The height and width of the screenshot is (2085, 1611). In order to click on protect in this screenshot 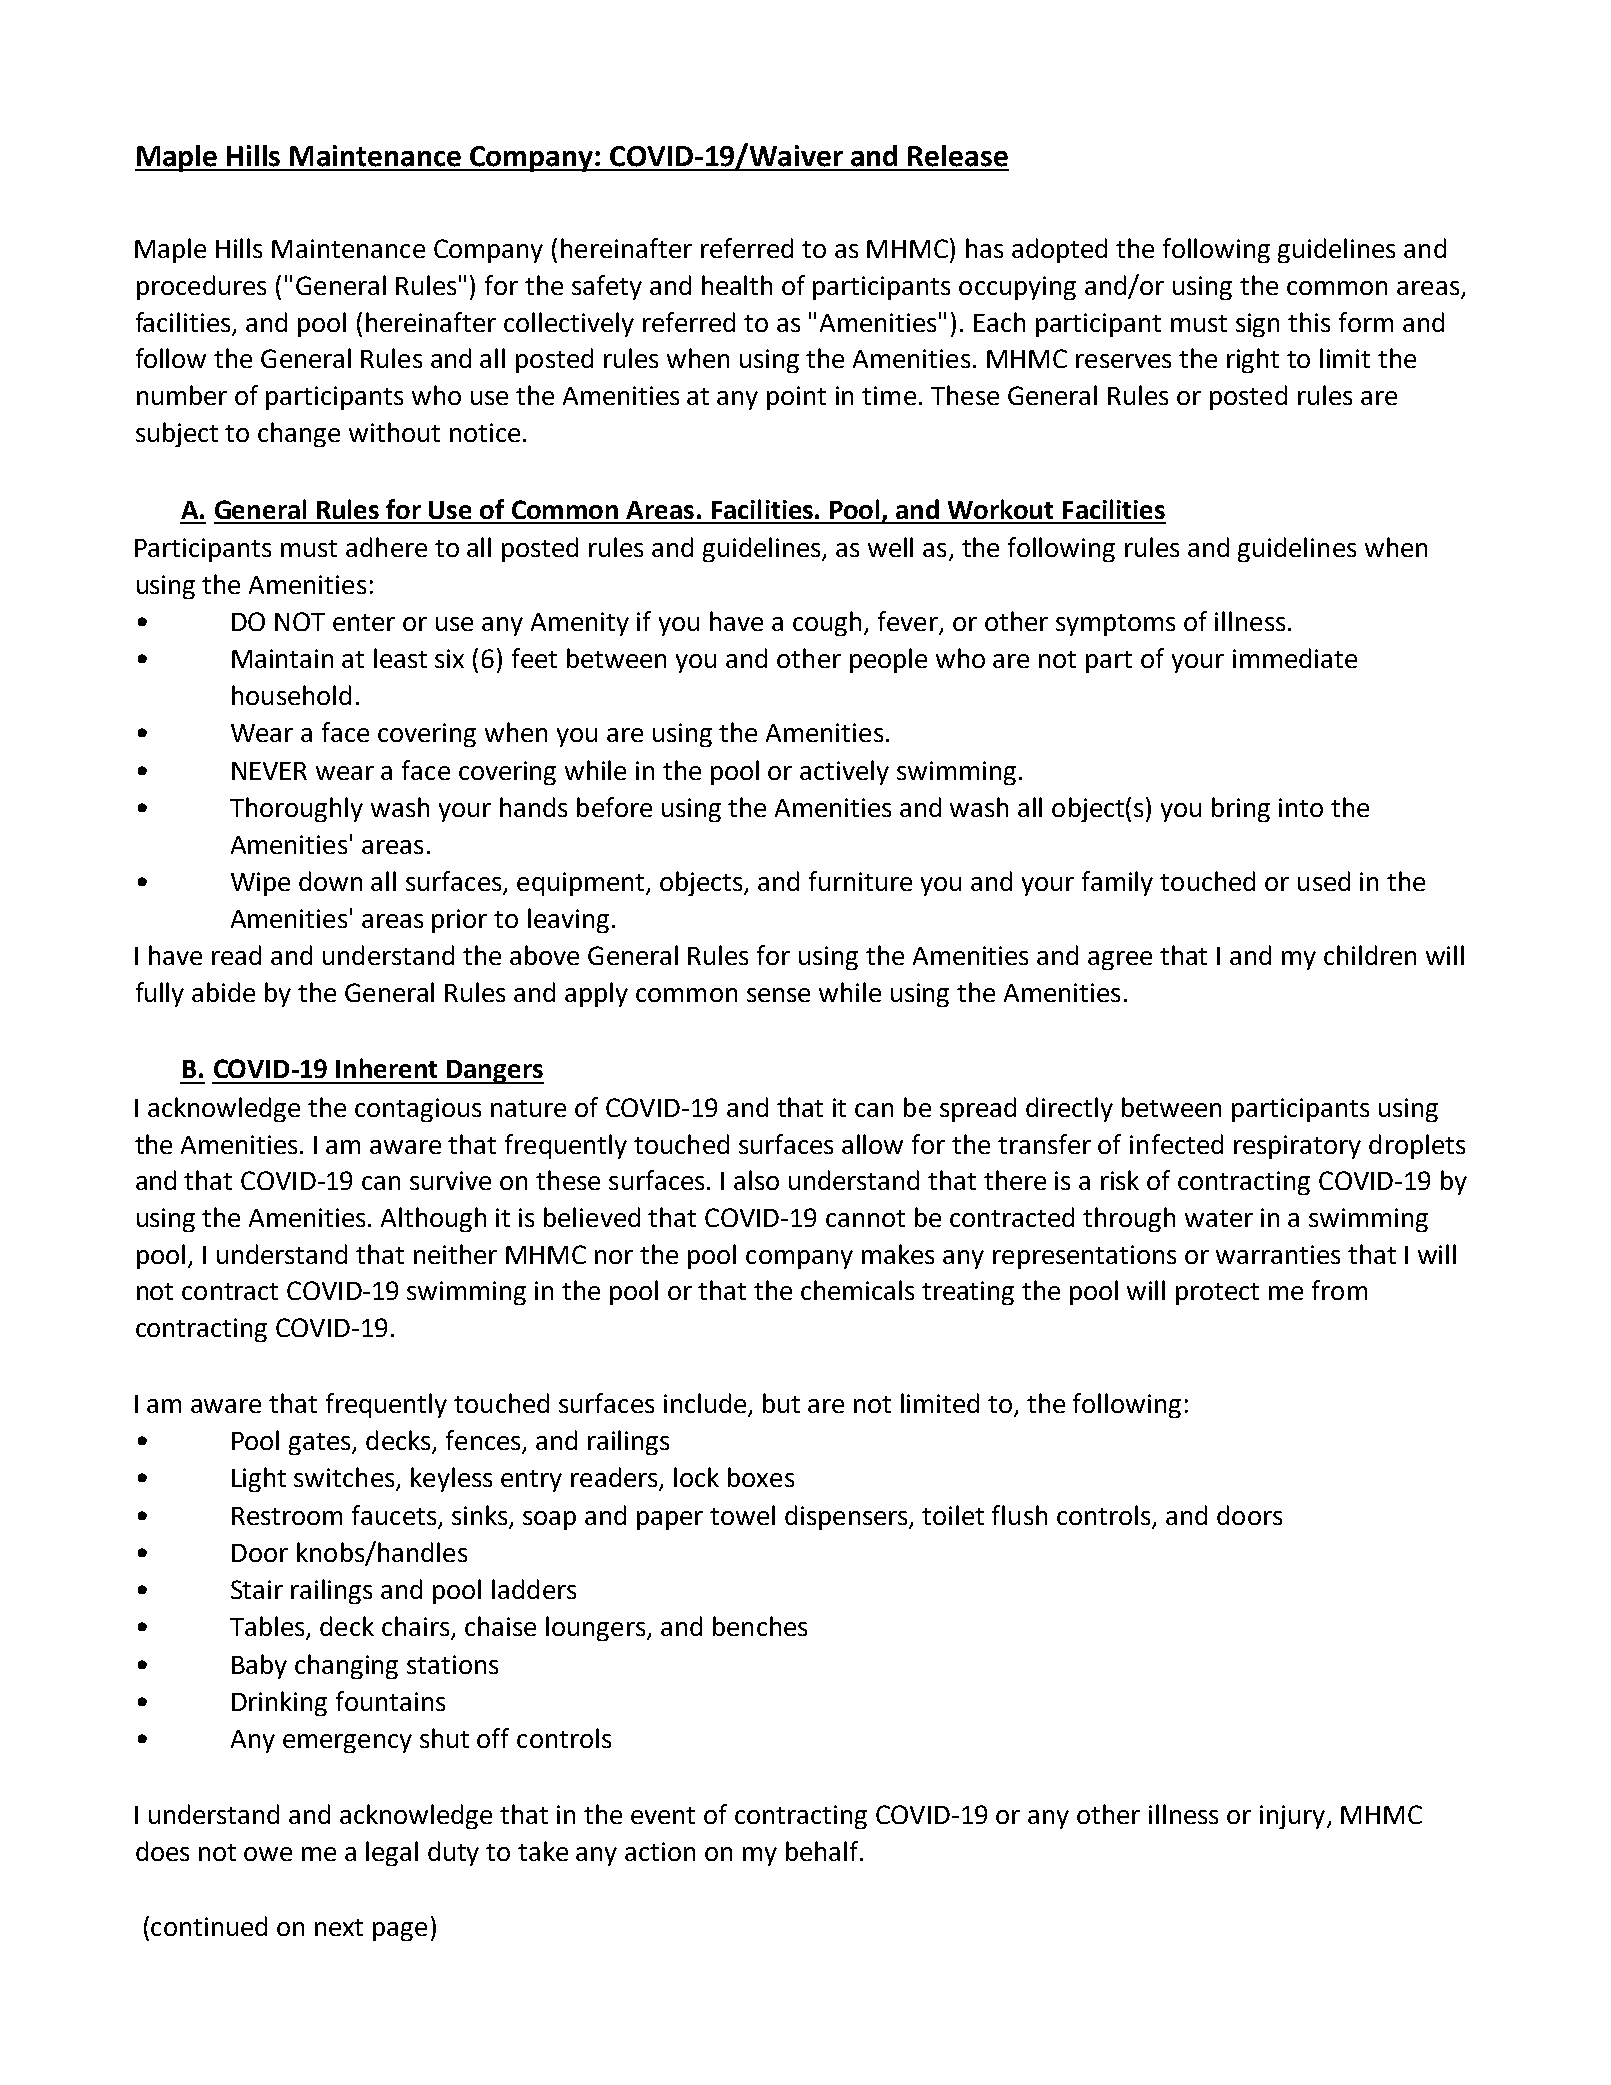, I will do `click(1217, 1294)`.
